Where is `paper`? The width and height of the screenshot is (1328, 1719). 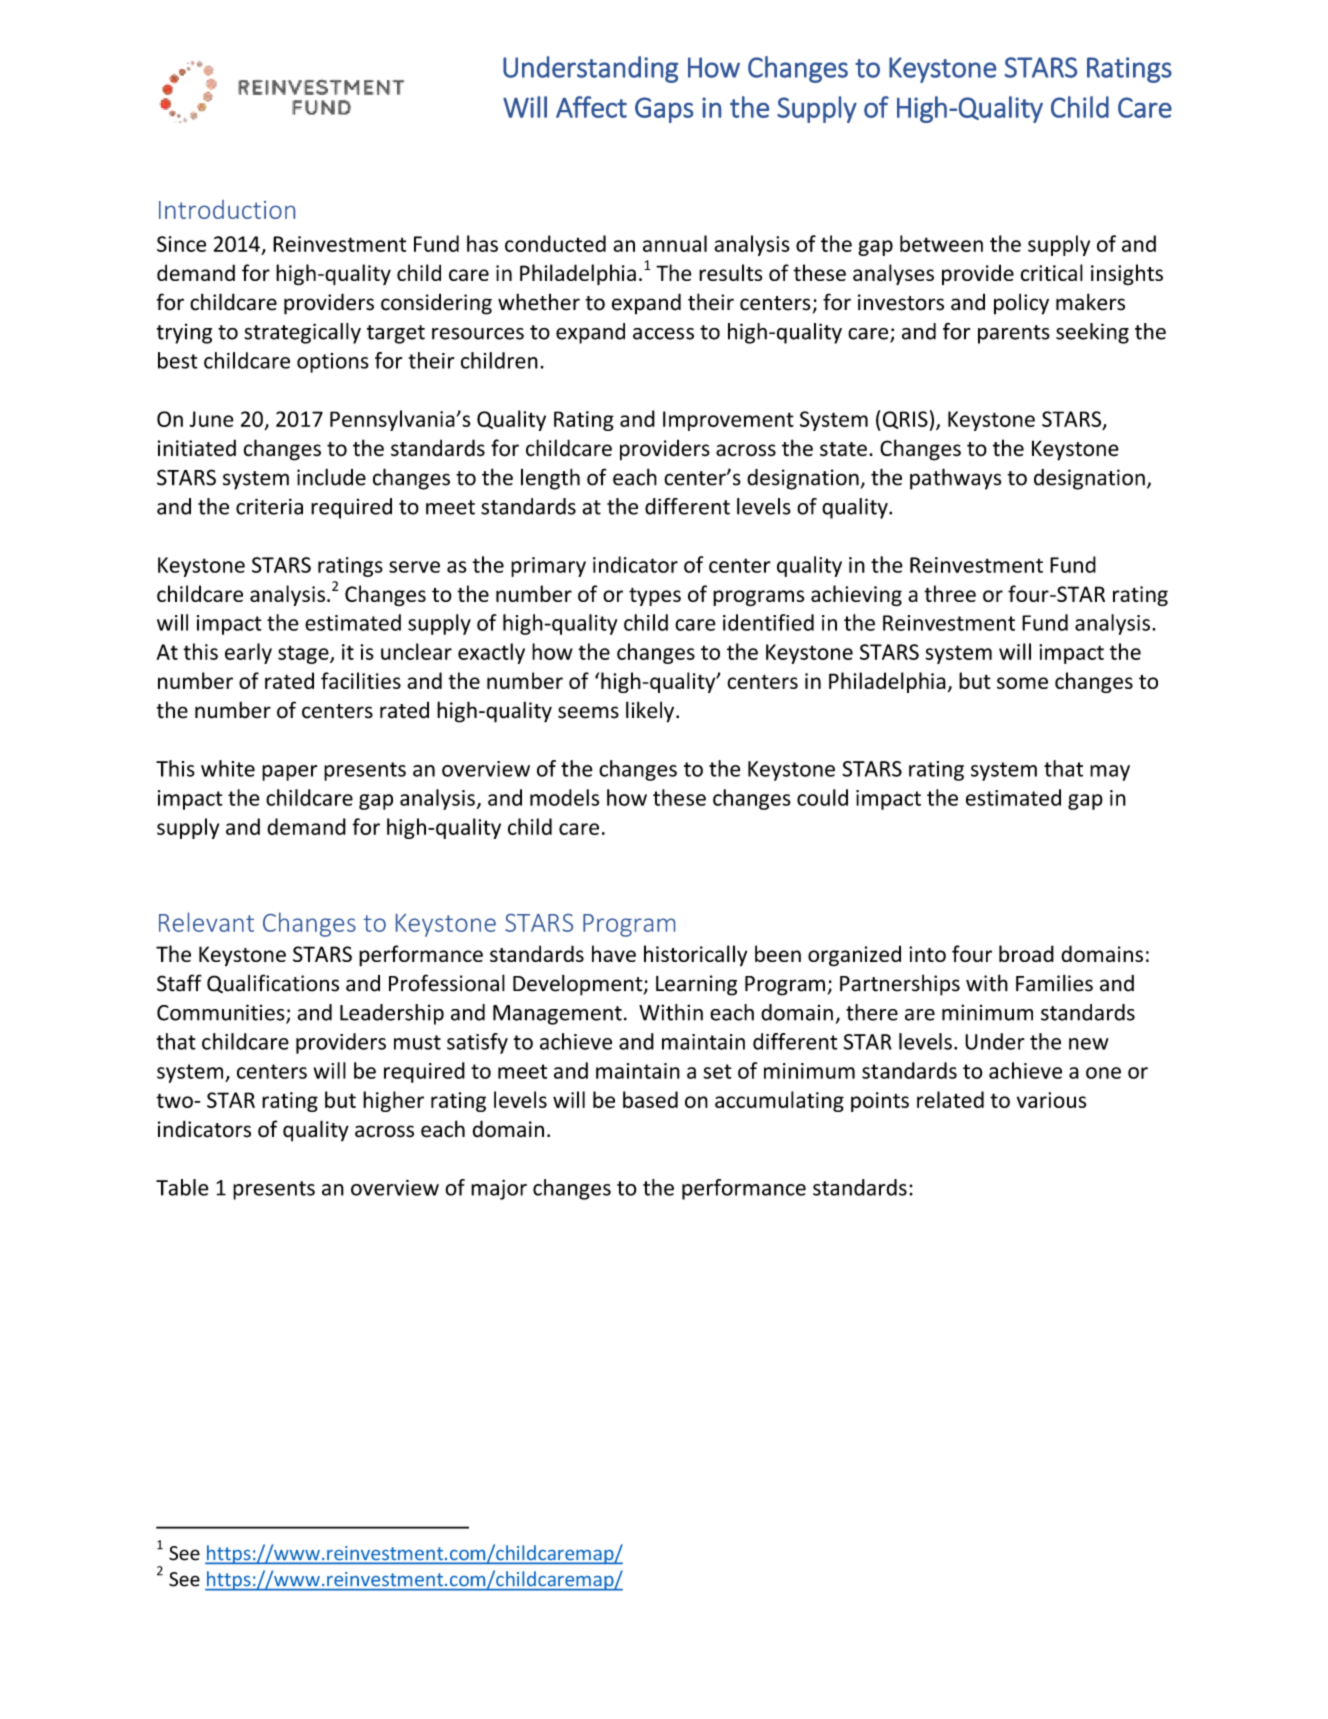
paper is located at coordinates (290, 773).
